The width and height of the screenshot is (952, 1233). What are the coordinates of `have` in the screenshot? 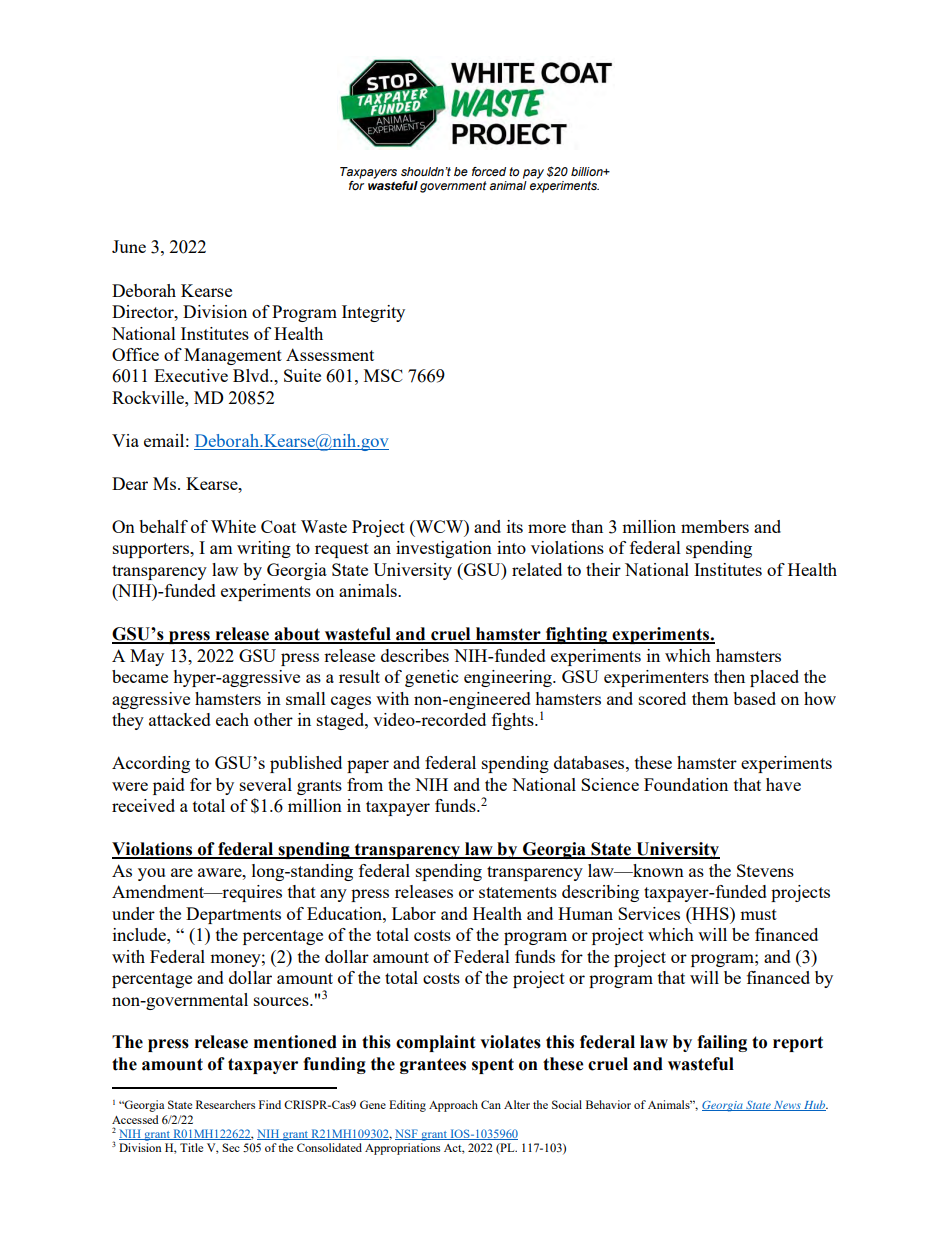 It's located at (783, 784).
